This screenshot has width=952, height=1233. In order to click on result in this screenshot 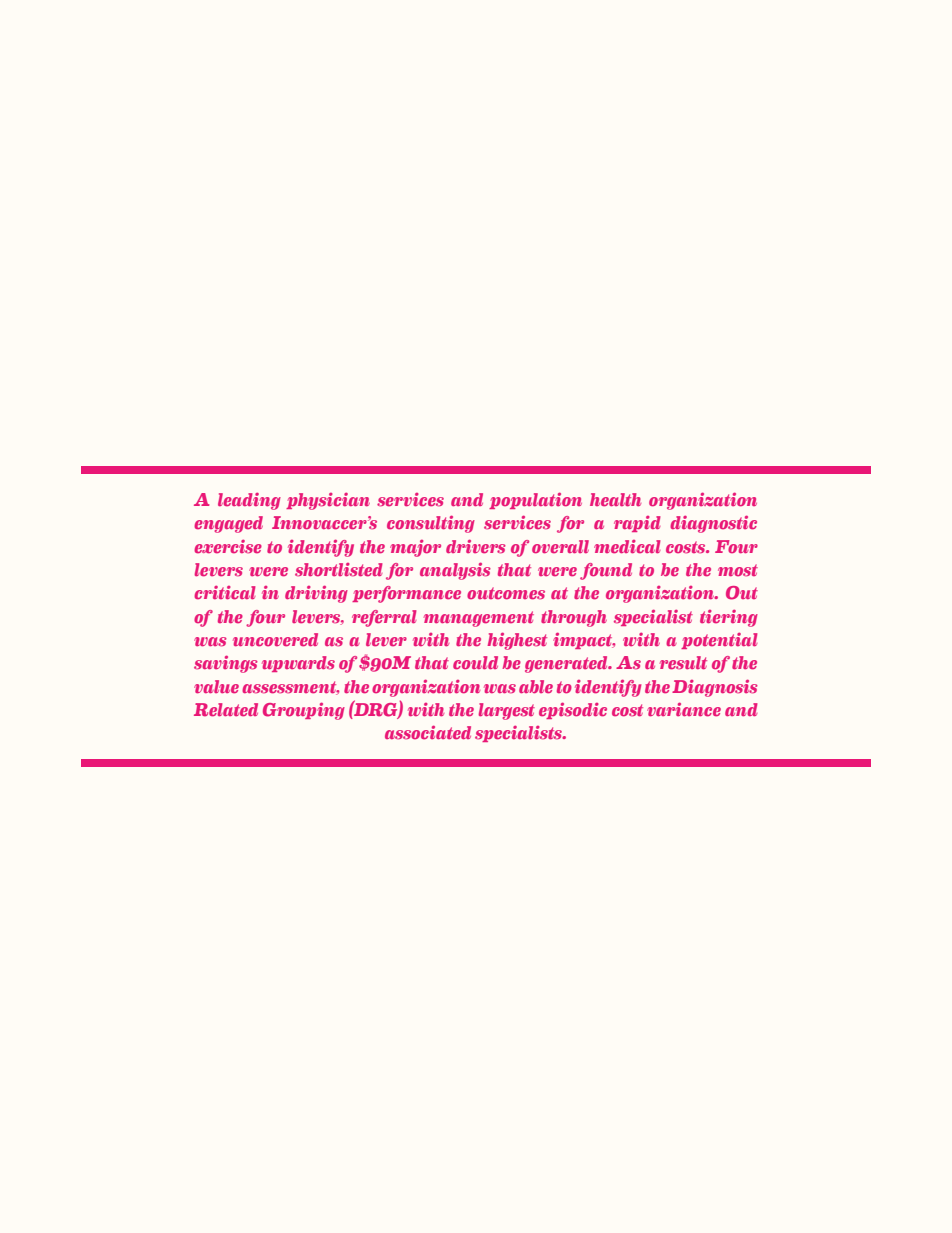, I will do `click(683, 663)`.
